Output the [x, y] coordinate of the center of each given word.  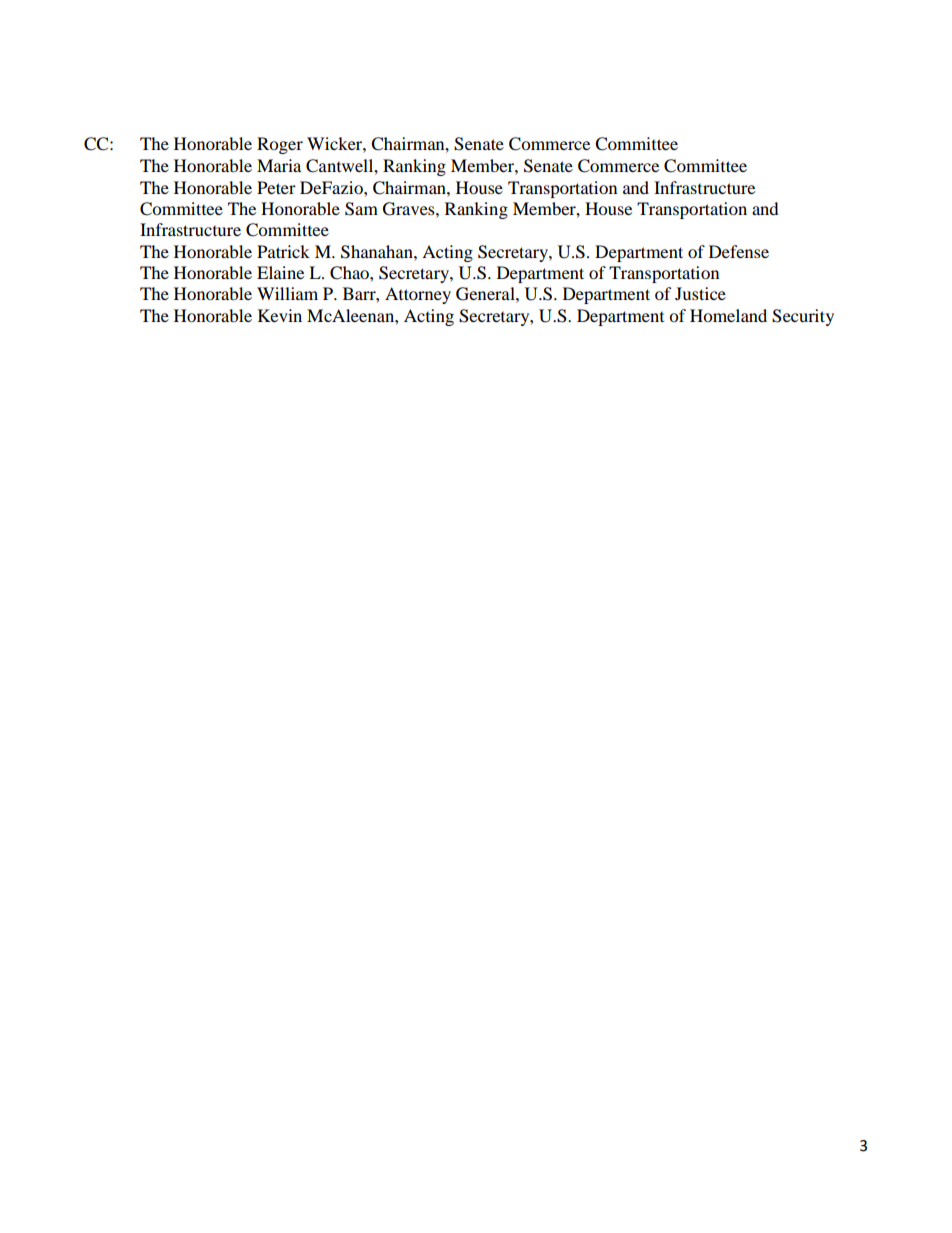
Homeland [728, 315]
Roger [280, 145]
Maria [279, 165]
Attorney [418, 295]
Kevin [280, 315]
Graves [410, 209]
